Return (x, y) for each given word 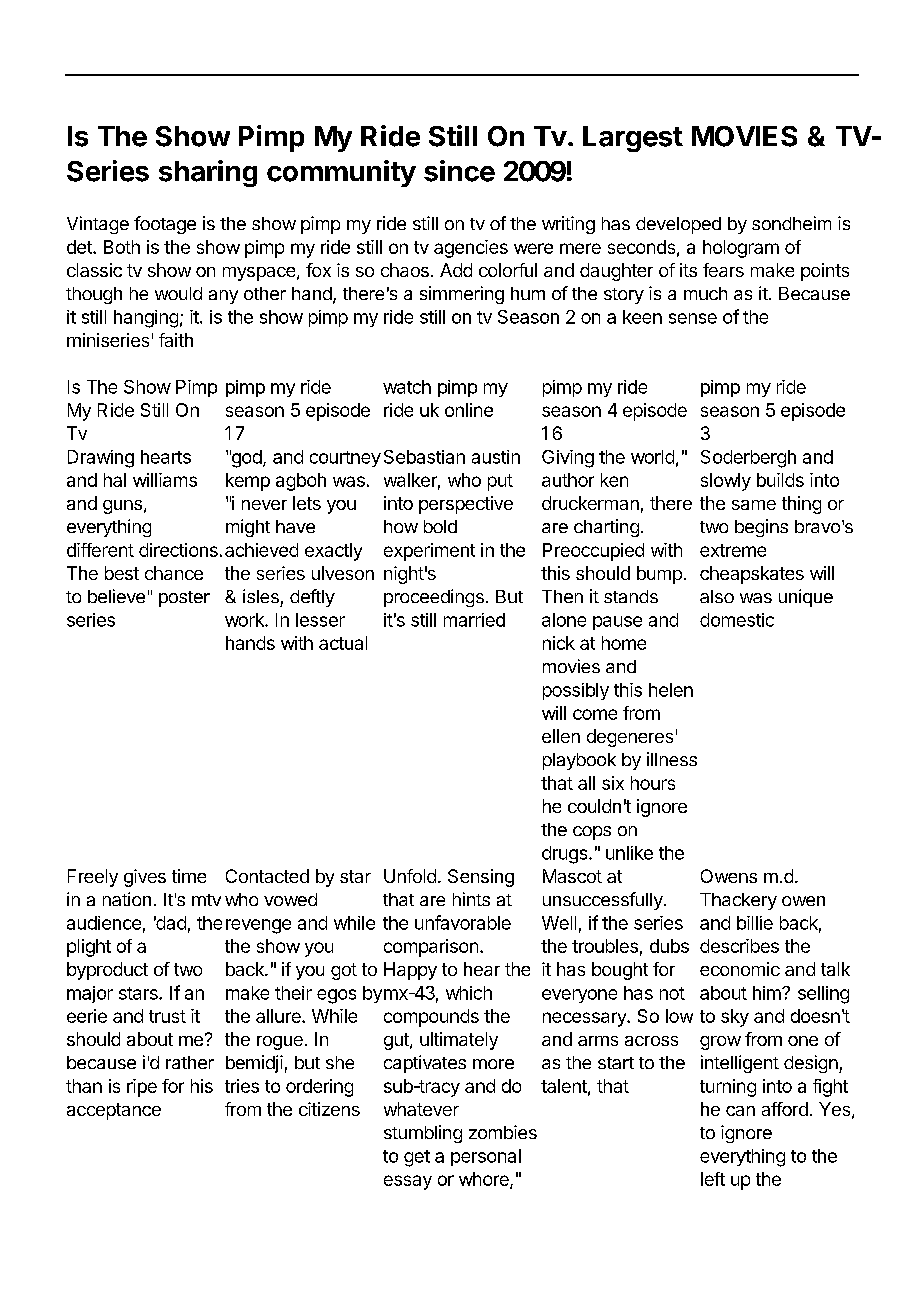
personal (486, 1157)
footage (165, 225)
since (459, 171)
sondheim (791, 223)
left (713, 1179)
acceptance (114, 1111)
